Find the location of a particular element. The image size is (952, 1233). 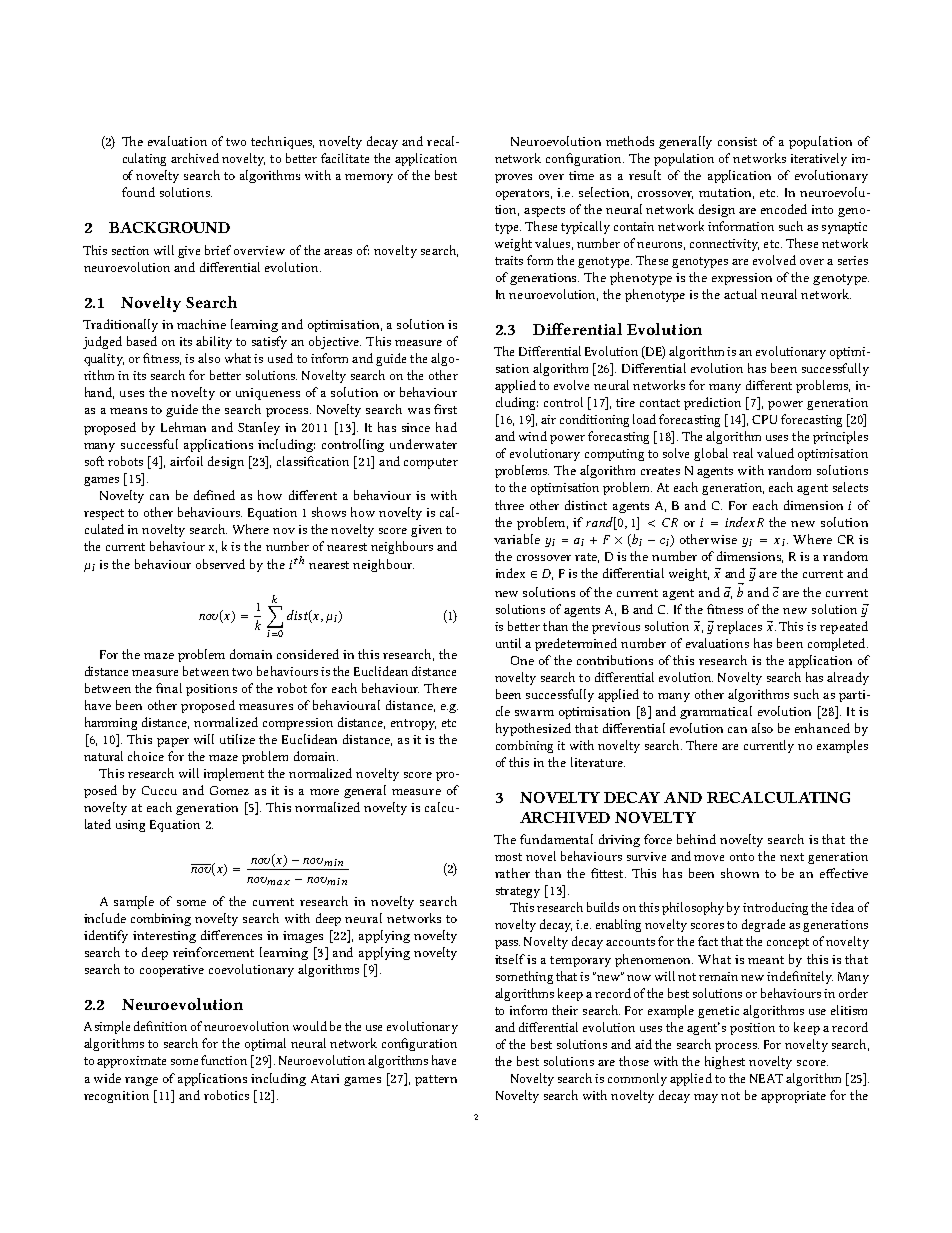

NEAT is located at coordinates (766, 1078).
